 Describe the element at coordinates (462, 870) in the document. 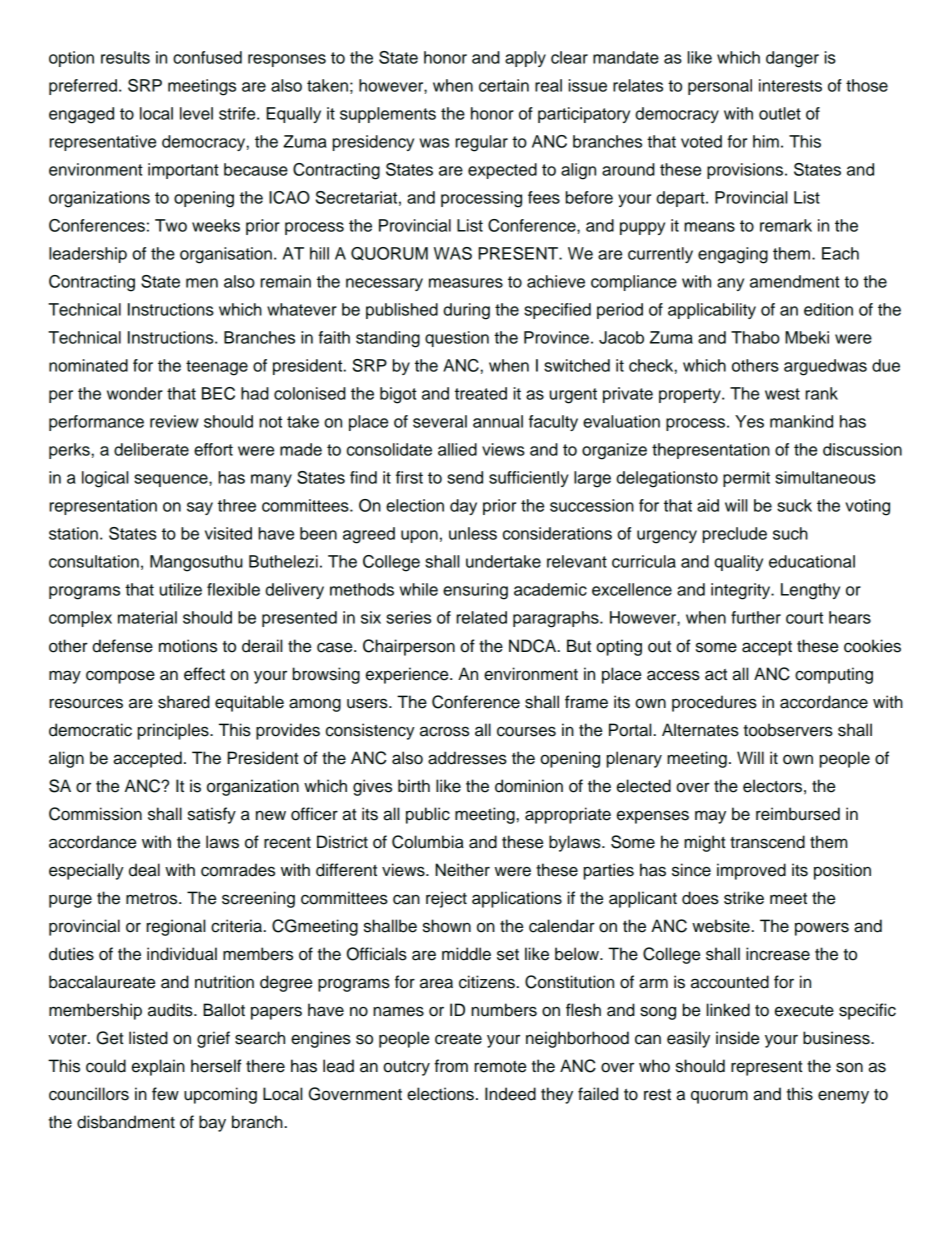

I see `Neither` at that location.
